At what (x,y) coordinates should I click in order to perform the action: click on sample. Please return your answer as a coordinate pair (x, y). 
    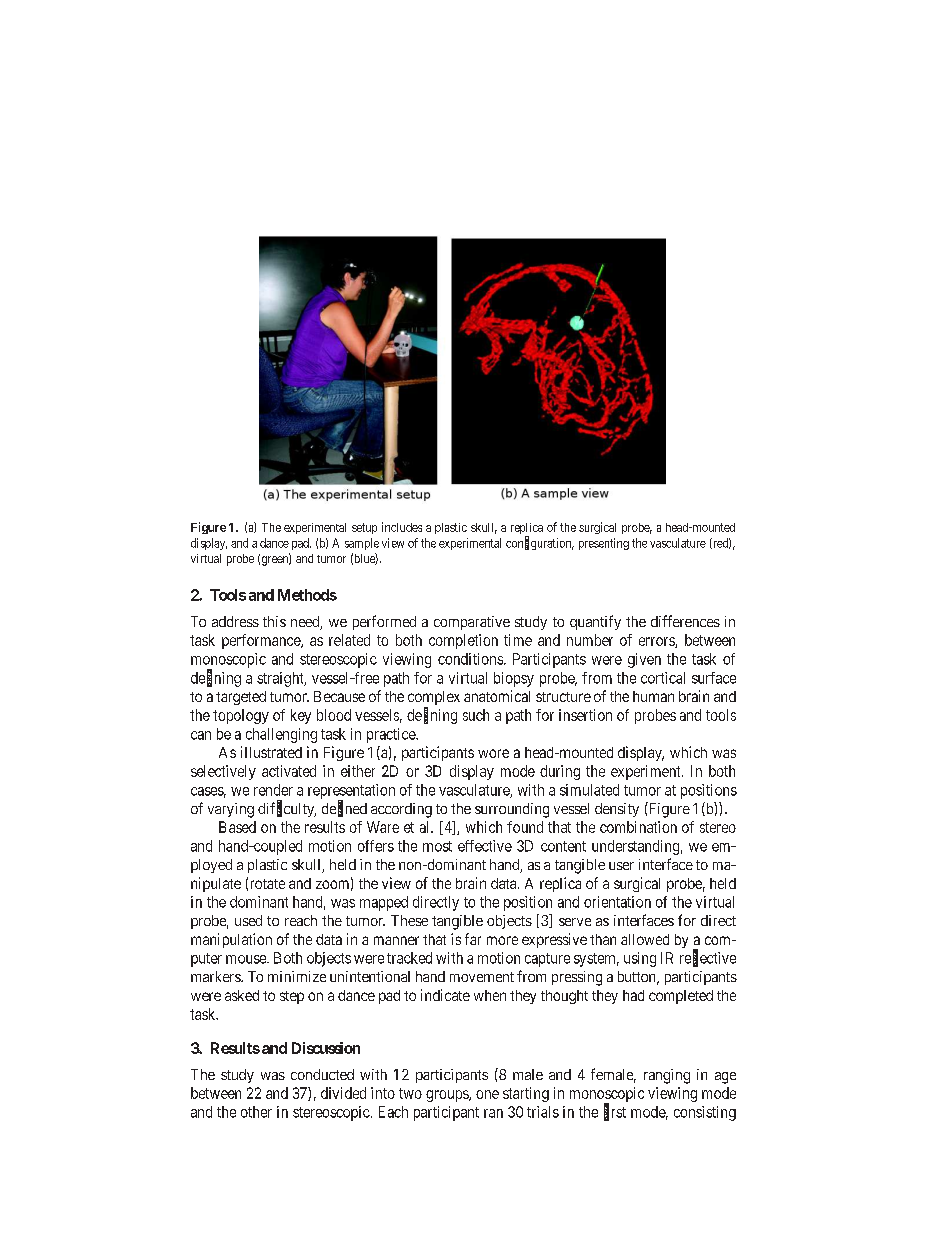
    Looking at the image, I should click on (362, 544).
